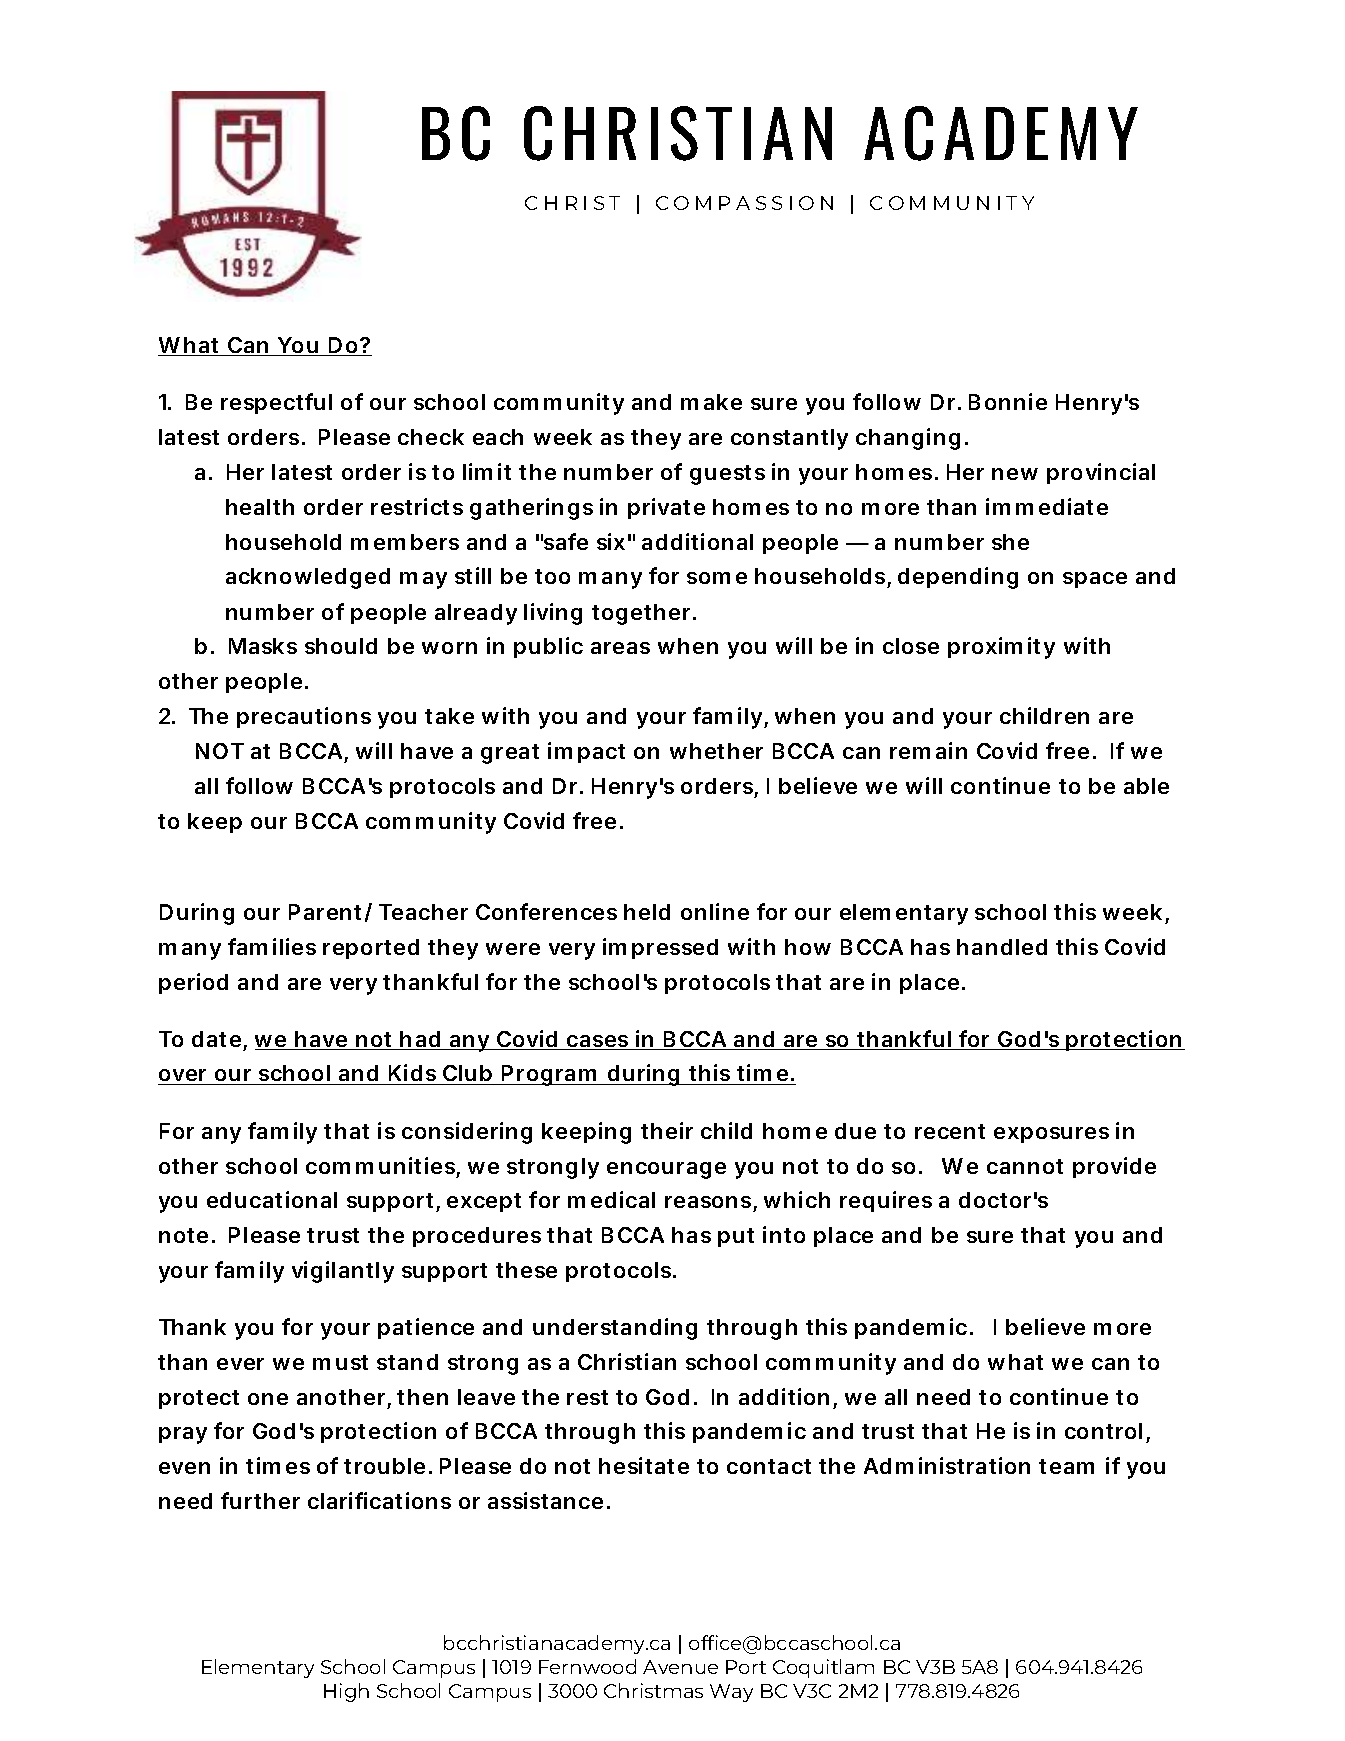 The image size is (1345, 1741). What do you see at coordinates (219, 1040) in the document?
I see `date` at bounding box center [219, 1040].
